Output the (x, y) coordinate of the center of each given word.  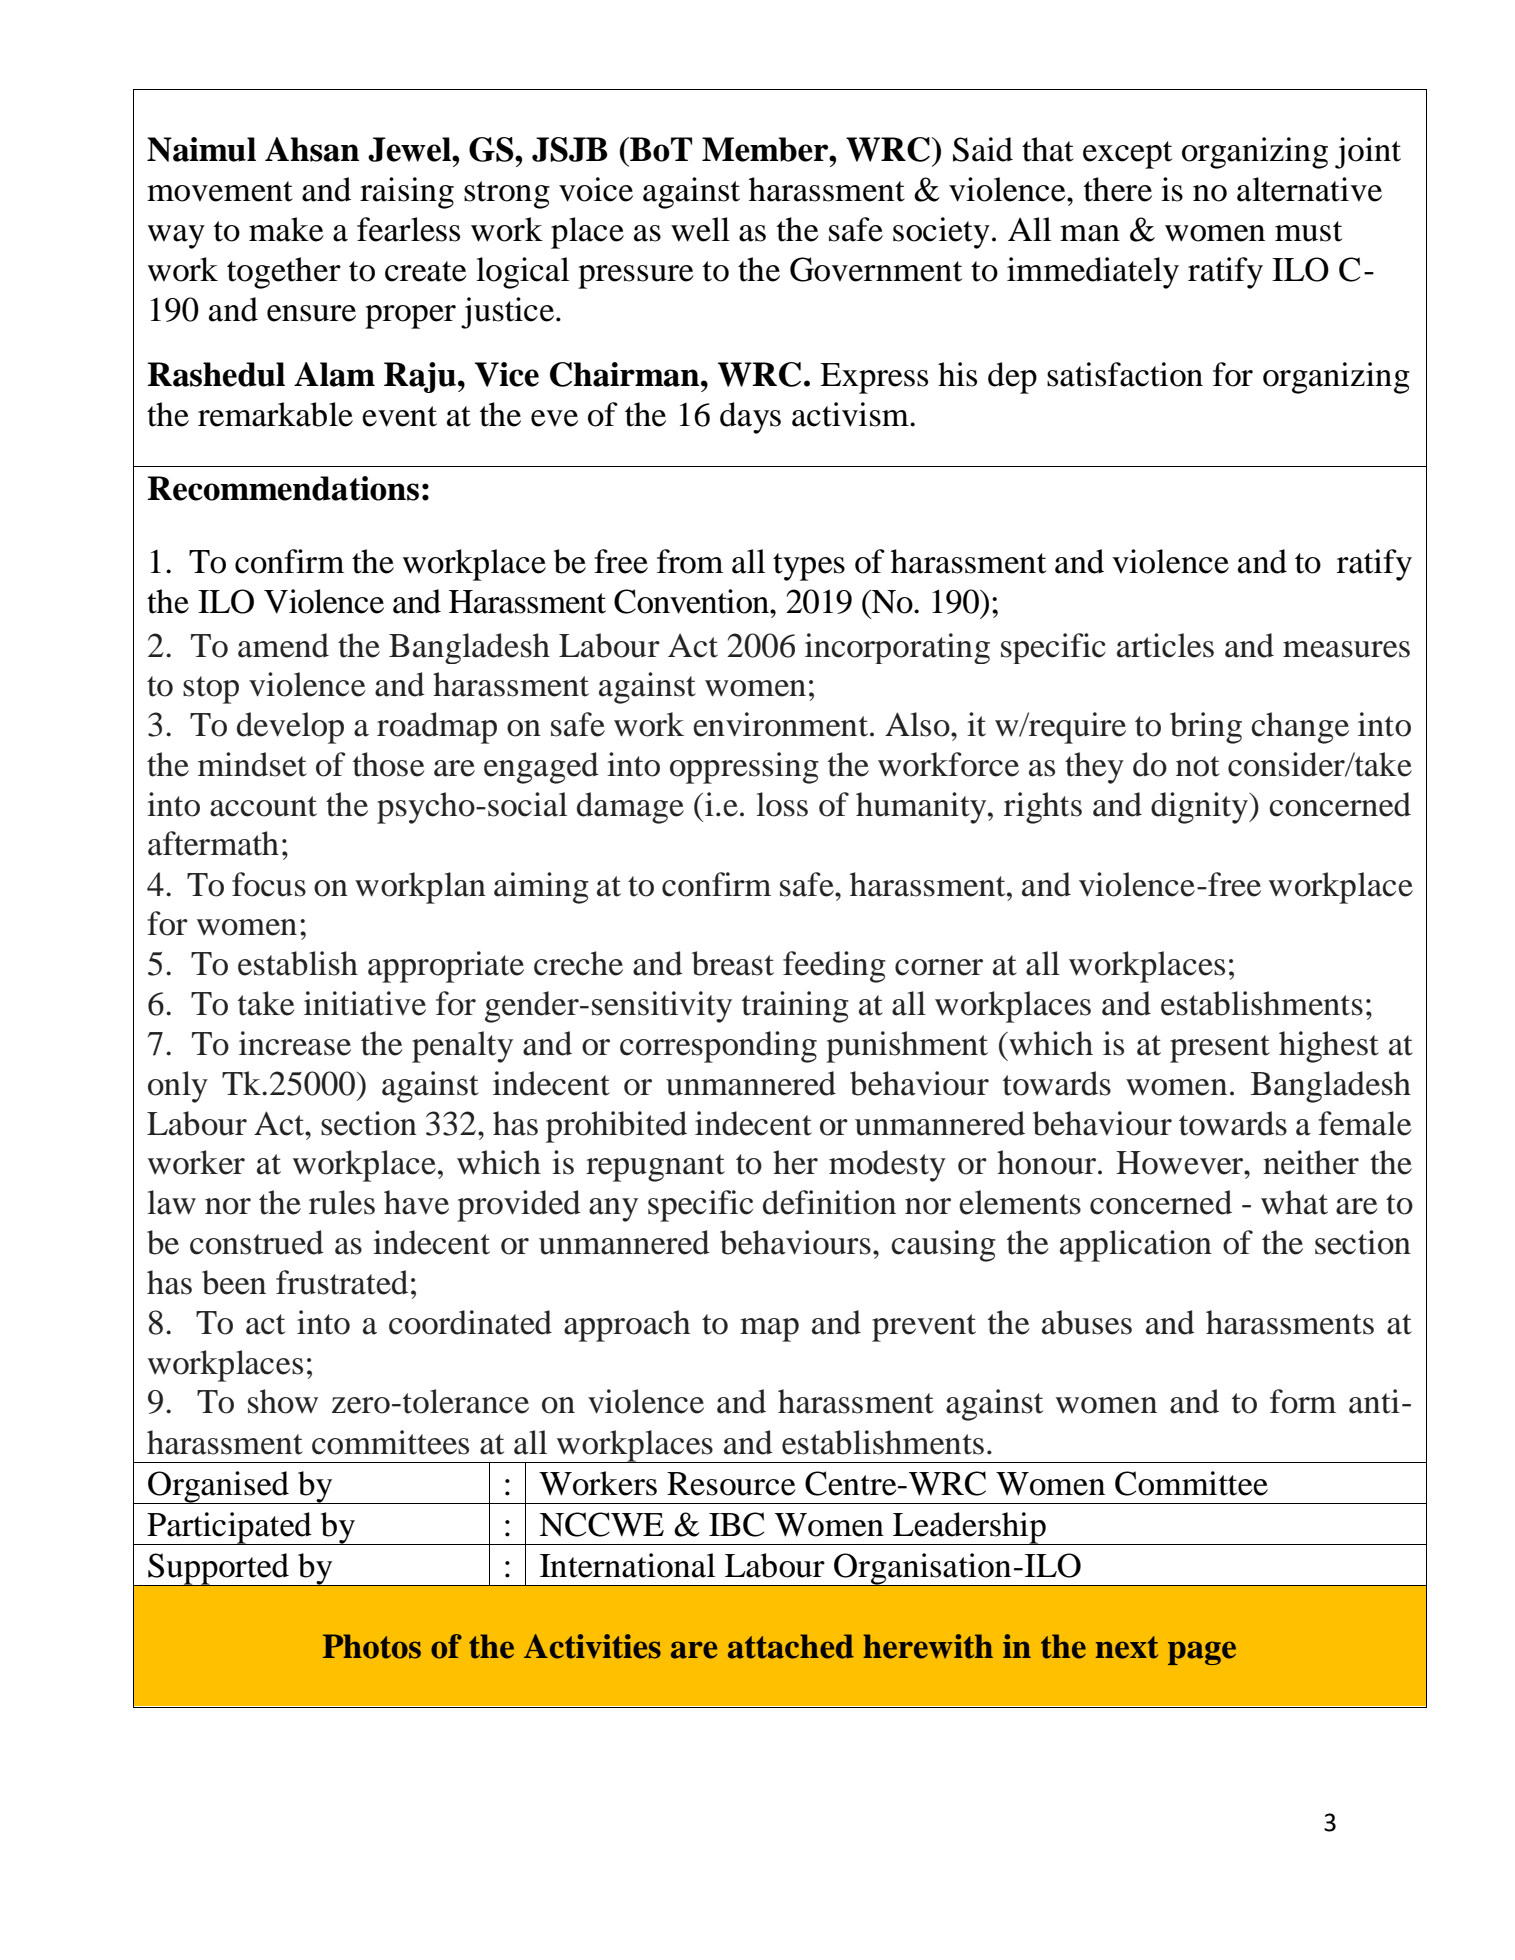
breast (733, 963)
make (286, 229)
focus (269, 884)
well (700, 229)
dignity (1200, 808)
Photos (372, 1646)
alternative (1309, 189)
